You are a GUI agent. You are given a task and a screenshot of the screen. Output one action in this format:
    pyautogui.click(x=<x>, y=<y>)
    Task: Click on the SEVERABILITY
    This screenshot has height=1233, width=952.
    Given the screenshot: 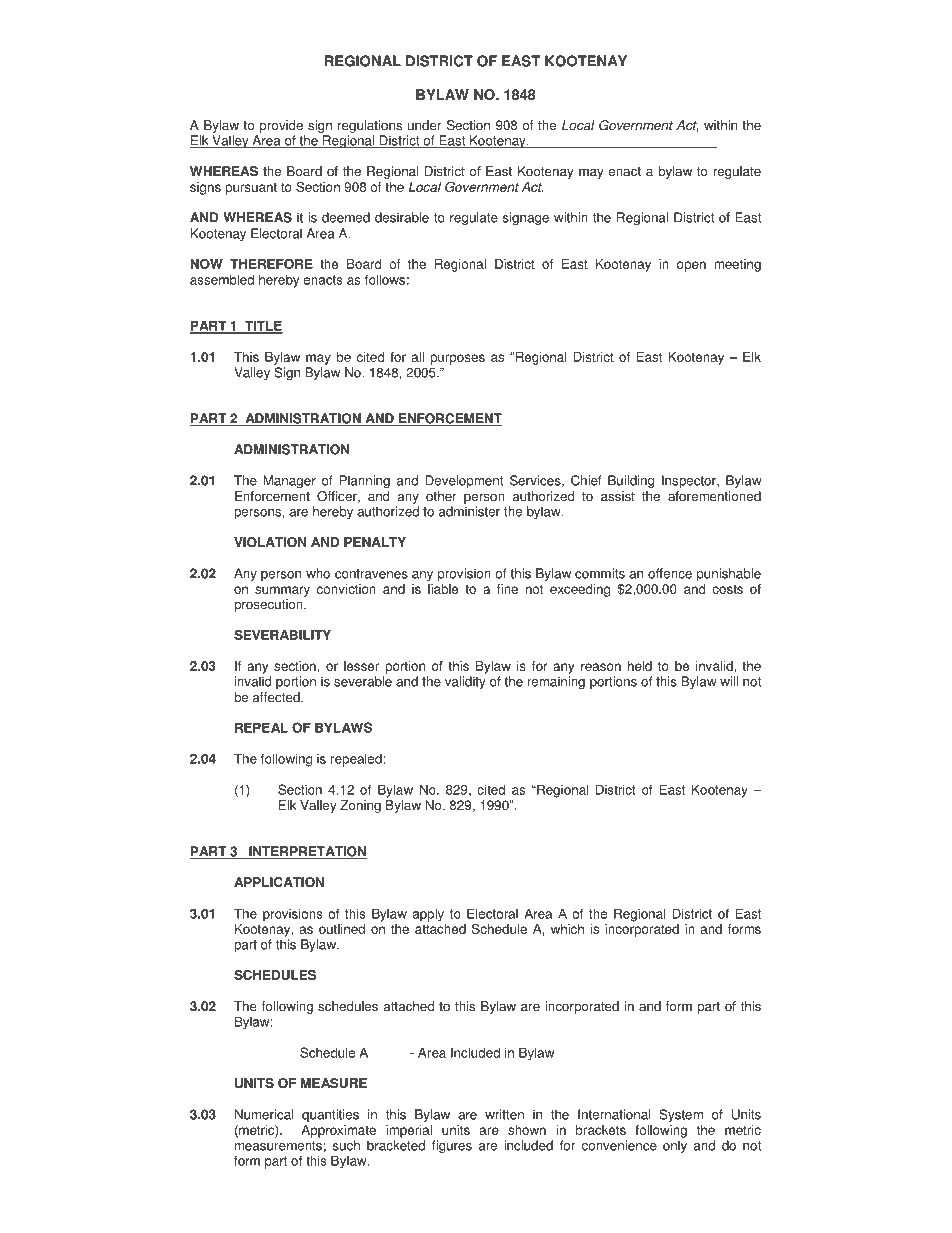 What is the action you would take?
    pyautogui.click(x=282, y=634)
